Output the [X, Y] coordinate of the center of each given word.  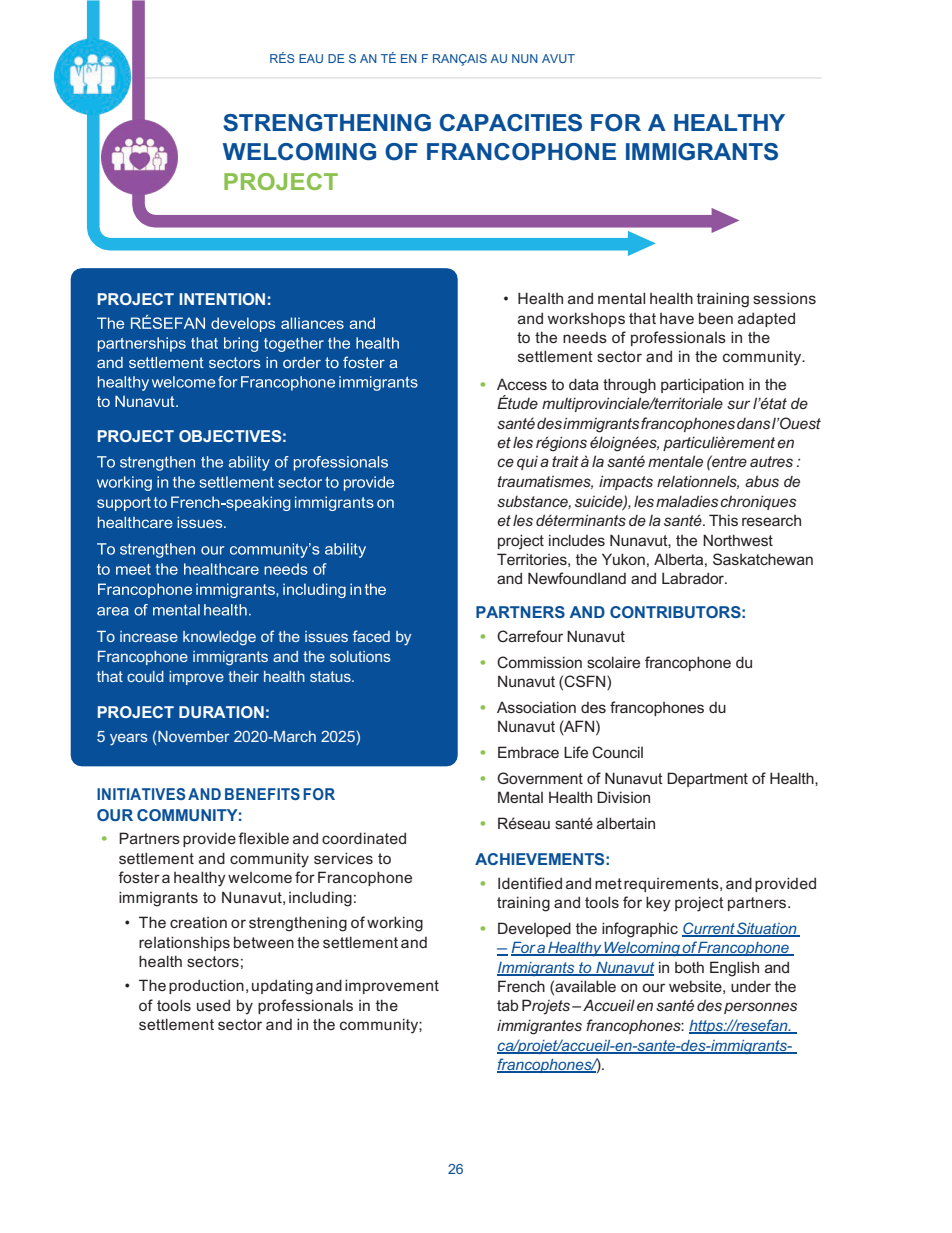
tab [507, 1005]
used [213, 1005]
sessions [784, 298]
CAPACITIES [511, 123]
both [689, 967]
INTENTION [222, 299]
